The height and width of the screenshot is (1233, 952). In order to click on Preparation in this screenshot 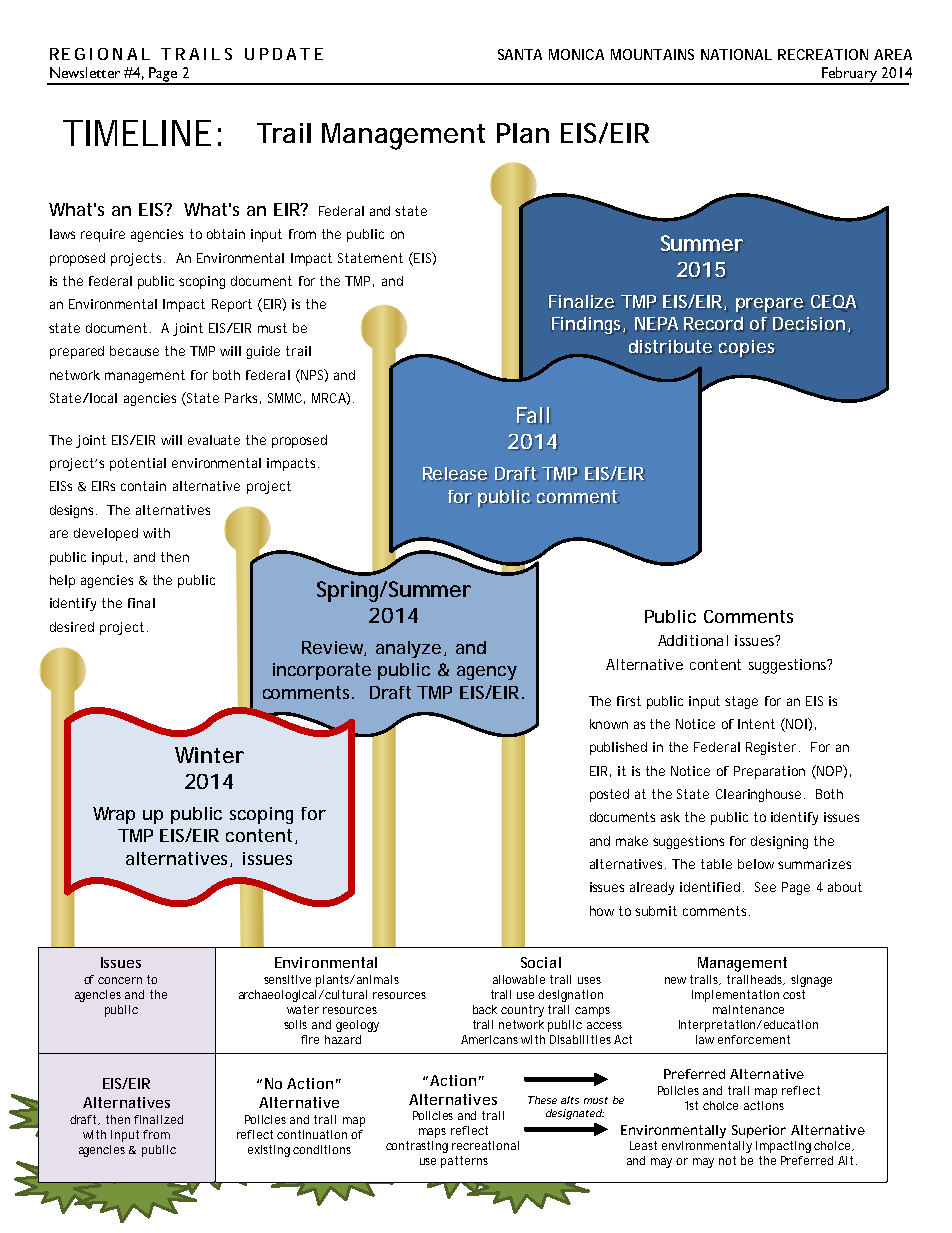, I will do `click(769, 772)`.
